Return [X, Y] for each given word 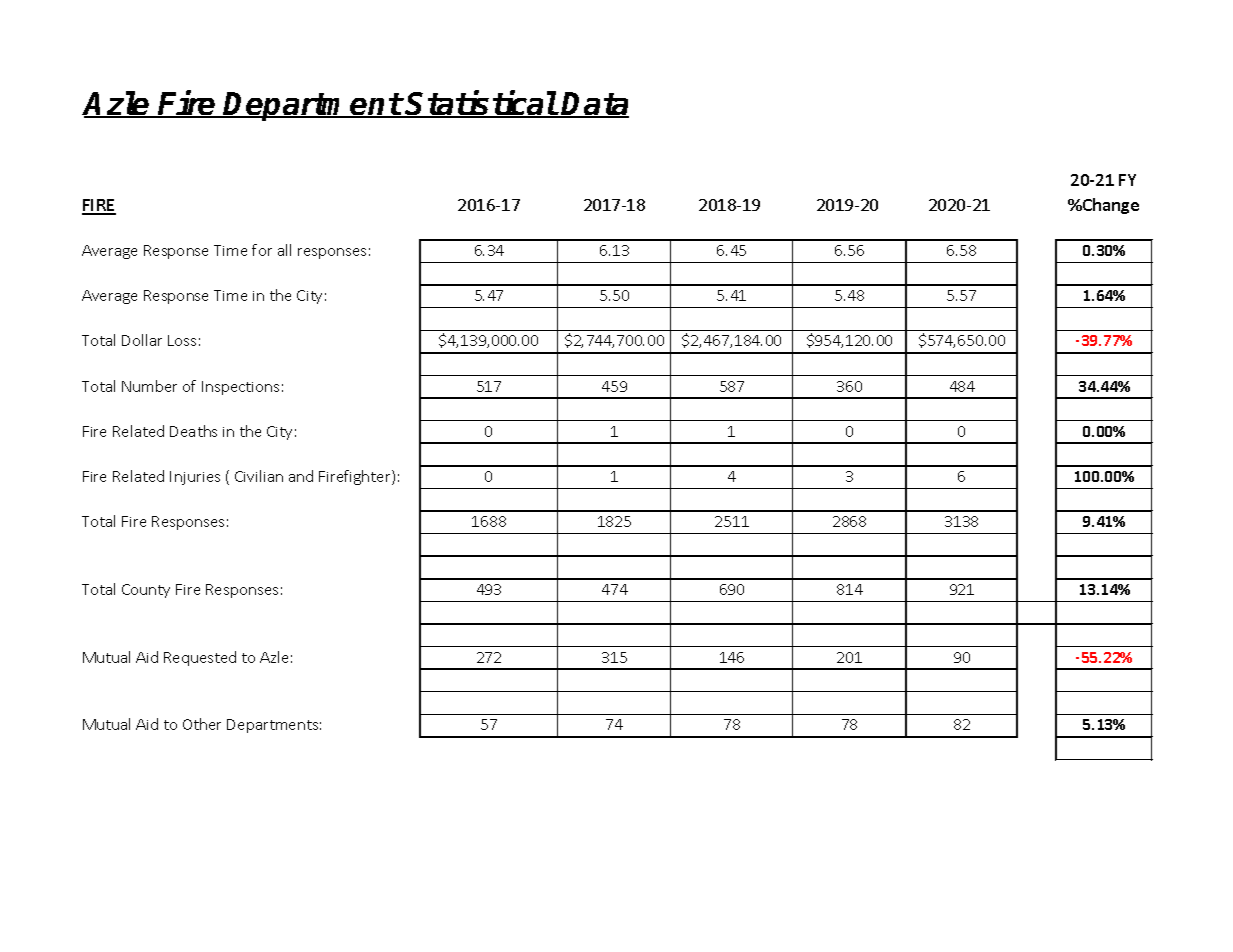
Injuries [195, 478]
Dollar [142, 340]
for [262, 250]
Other [202, 724]
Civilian [259, 476]
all [284, 250]
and [301, 476]
